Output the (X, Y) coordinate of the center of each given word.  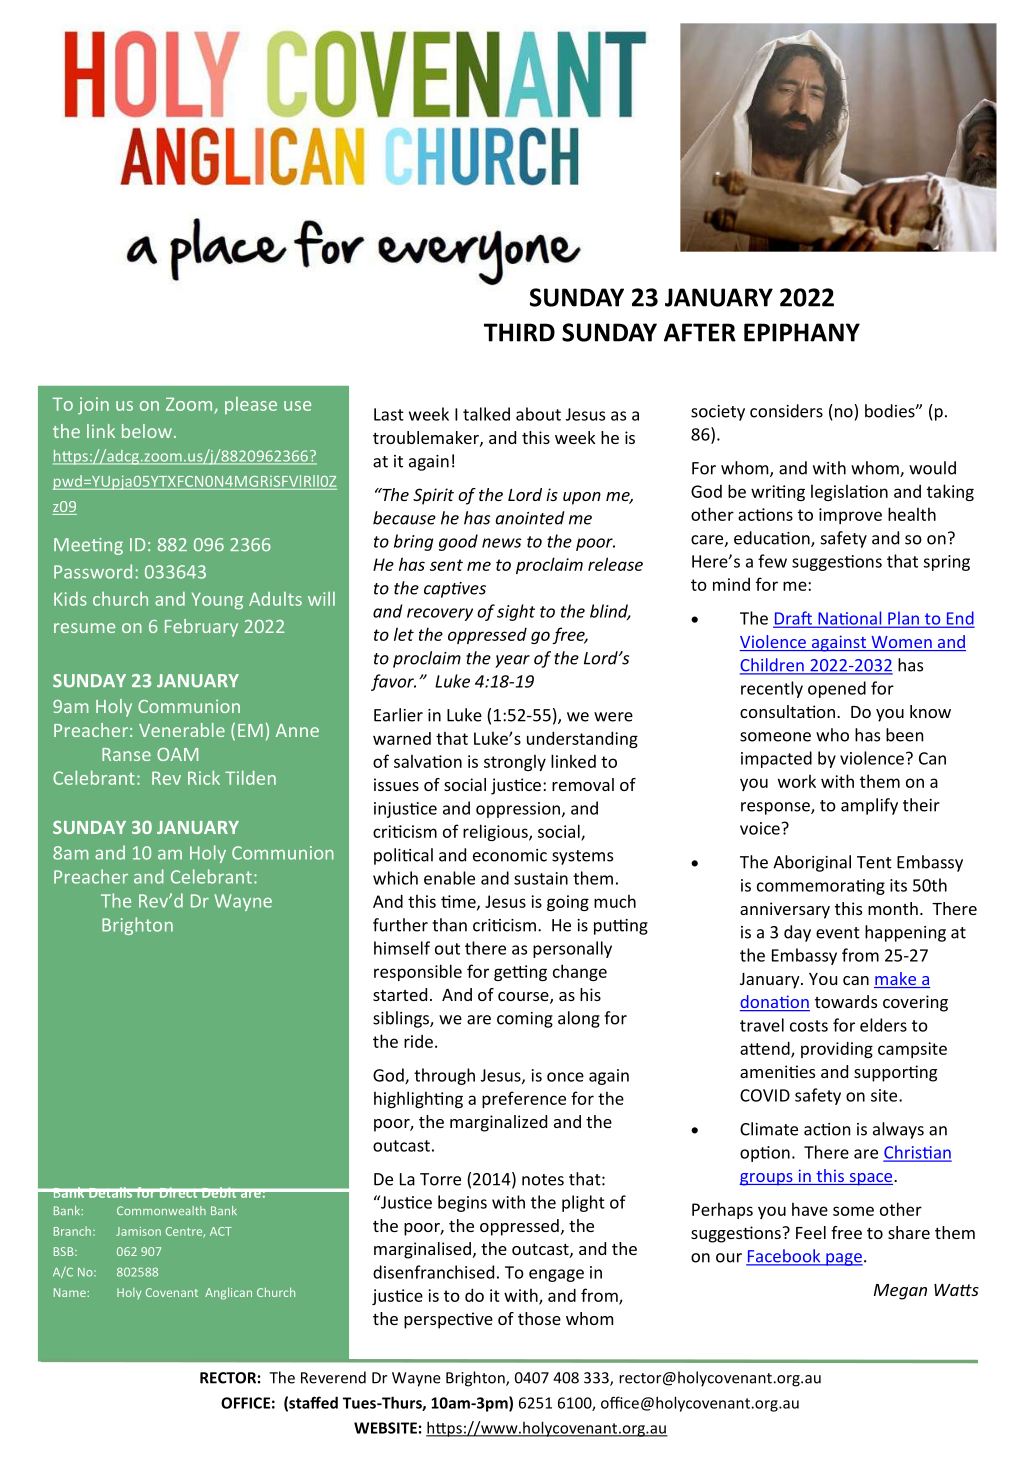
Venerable (182, 730)
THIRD (519, 332)
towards (846, 1001)
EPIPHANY (802, 332)
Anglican (228, 1293)
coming (525, 1020)
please (251, 405)
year (512, 661)
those (539, 1318)
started (400, 994)
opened (837, 689)
